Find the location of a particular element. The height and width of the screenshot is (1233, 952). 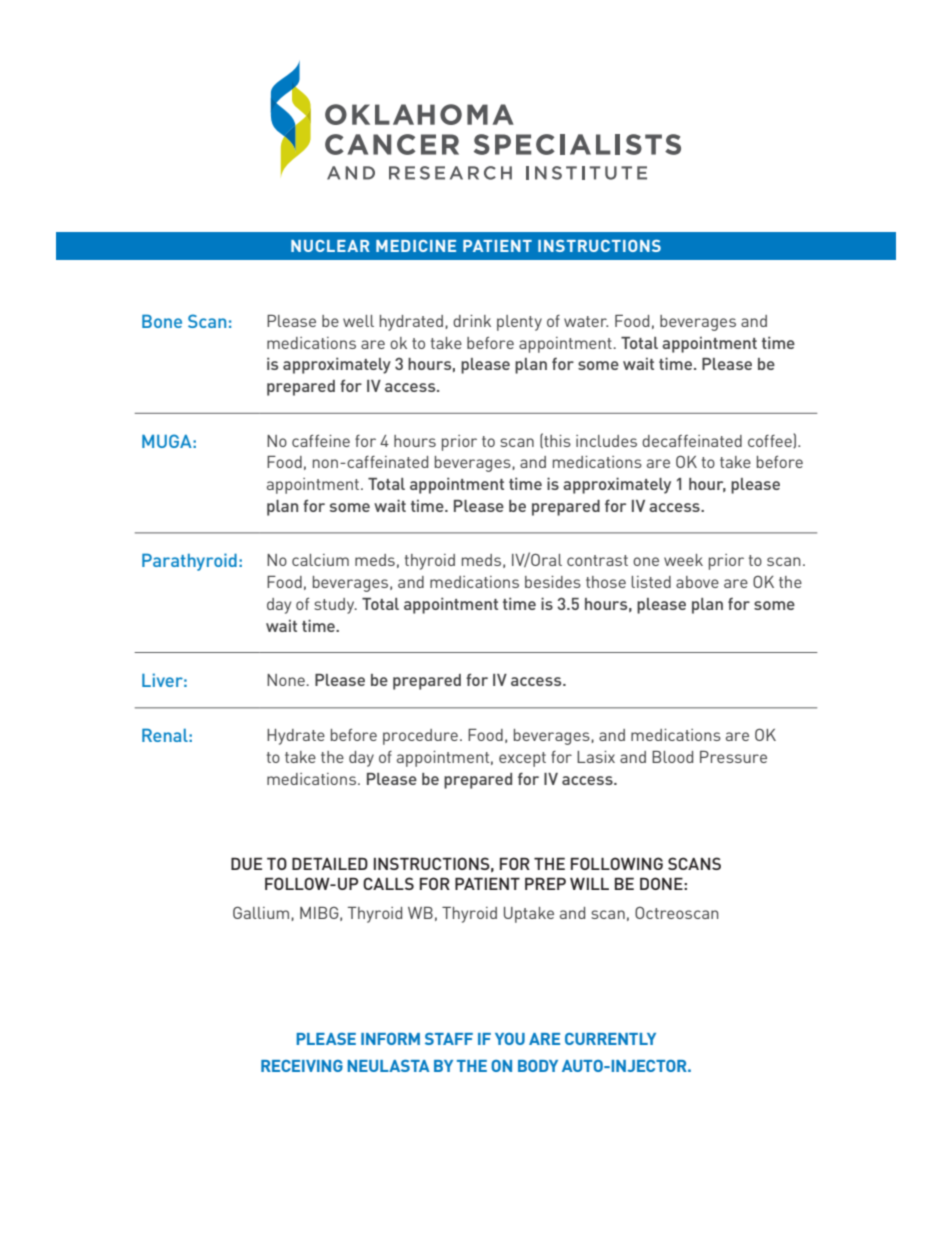

STAFF is located at coordinates (449, 1039).
